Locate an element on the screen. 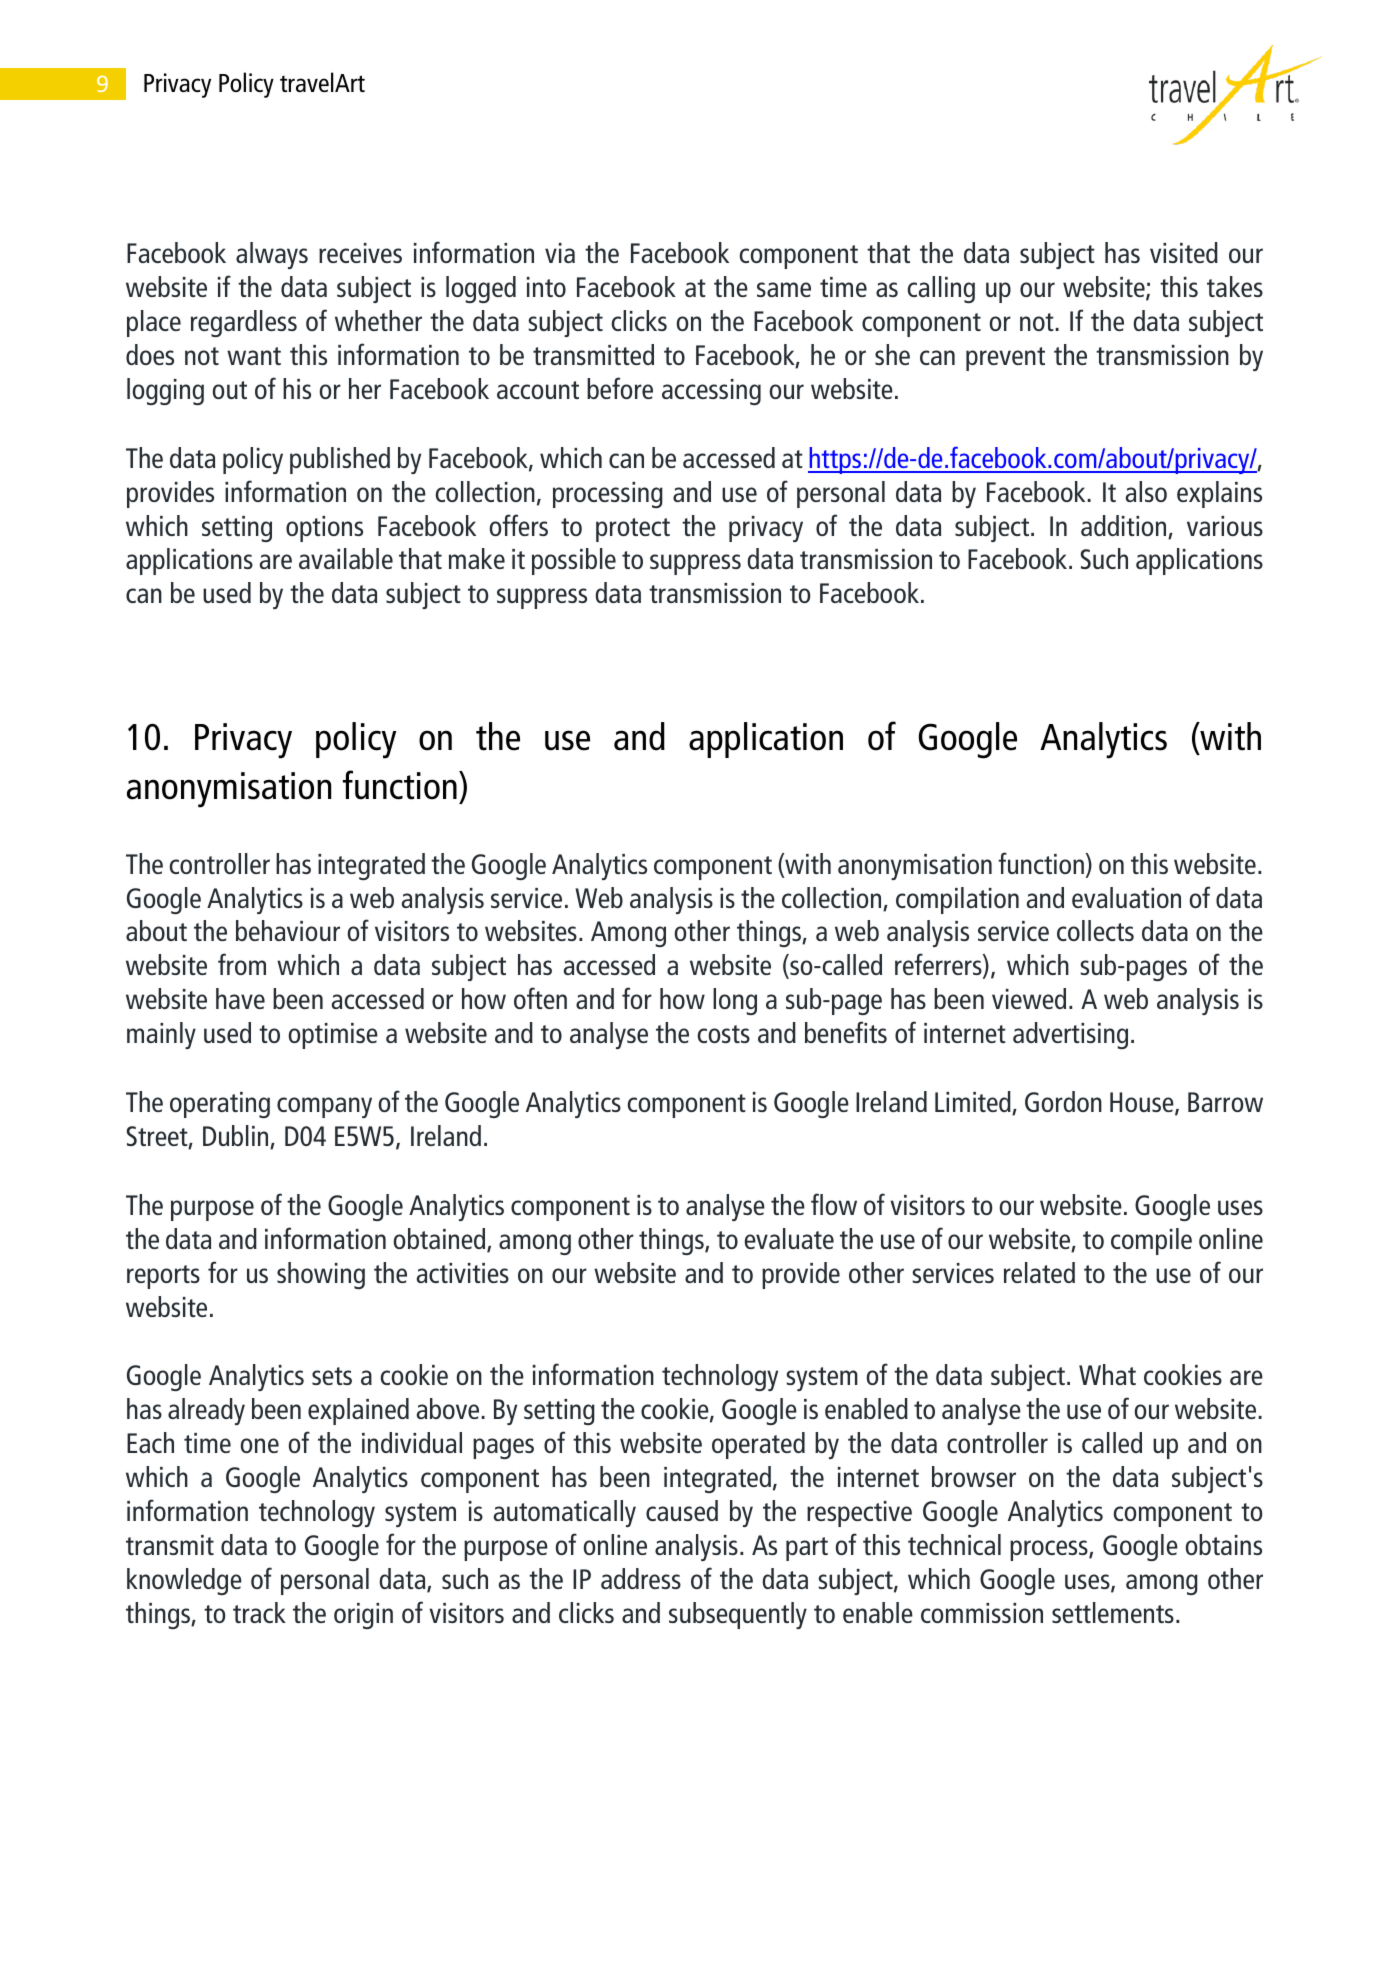 The image size is (1389, 1964). behaviour is located at coordinates (288, 930).
